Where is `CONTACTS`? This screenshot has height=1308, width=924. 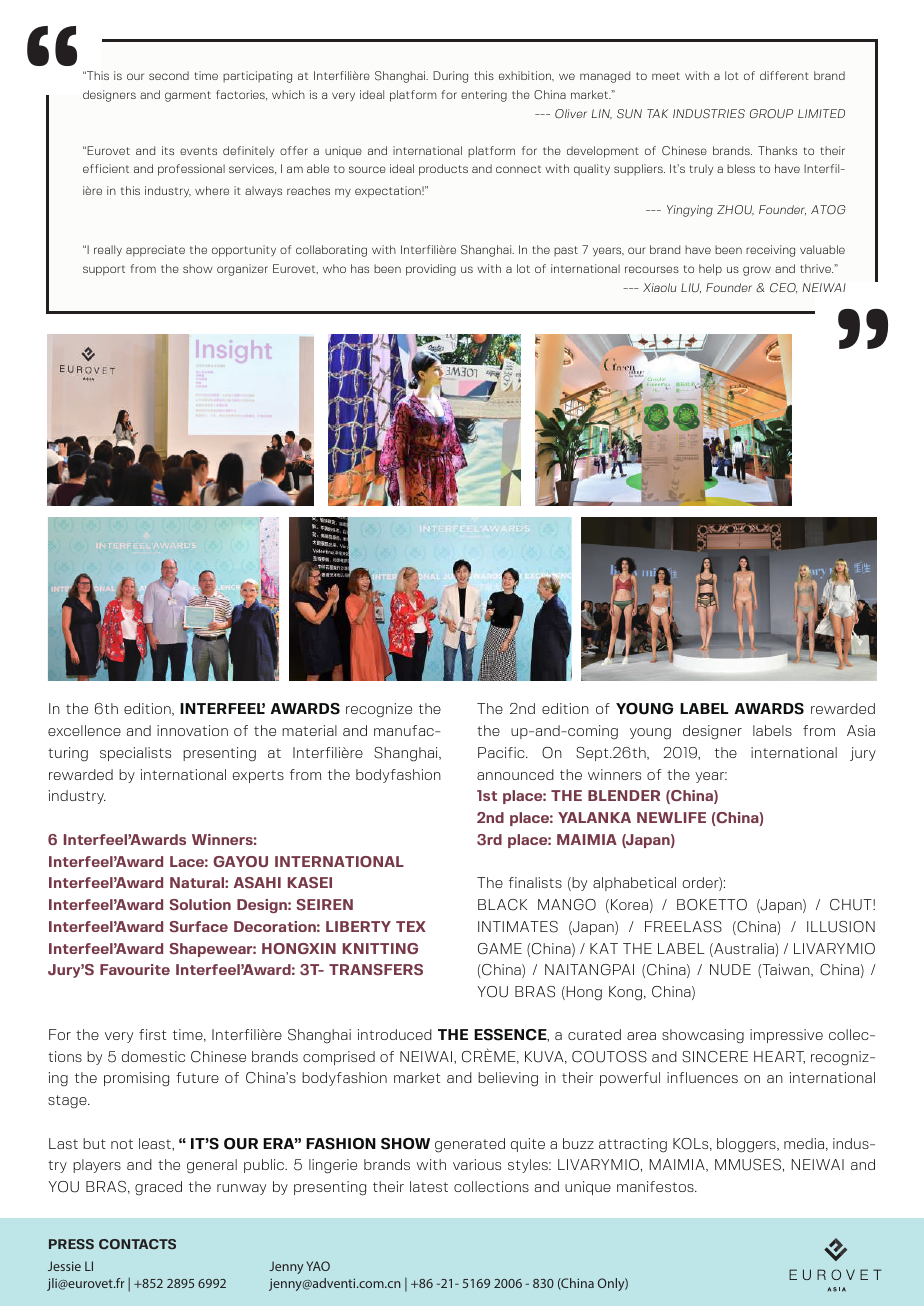 CONTACTS is located at coordinates (137, 1244).
